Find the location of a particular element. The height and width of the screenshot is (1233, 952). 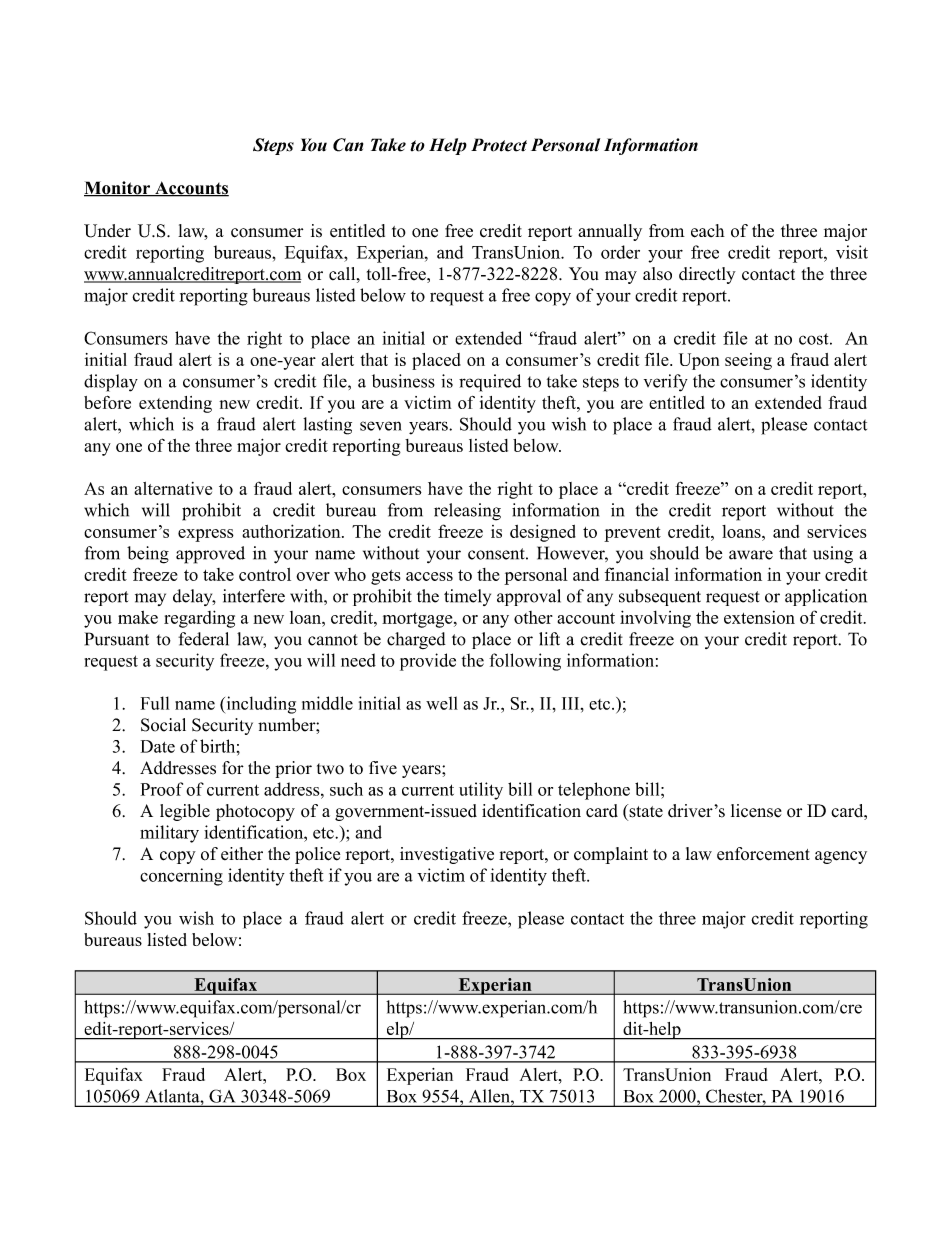

express is located at coordinates (206, 535).
